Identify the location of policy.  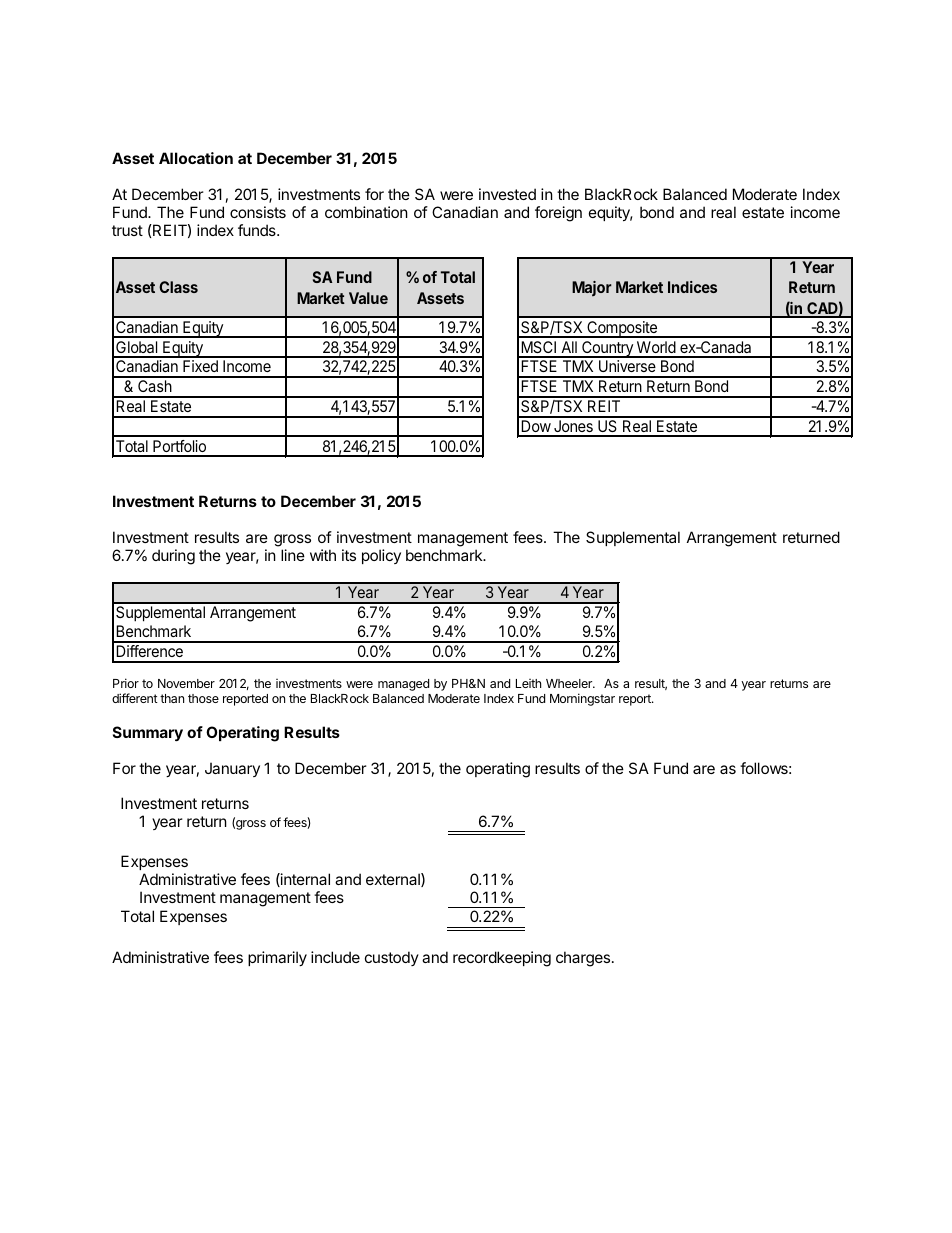
(381, 556).
